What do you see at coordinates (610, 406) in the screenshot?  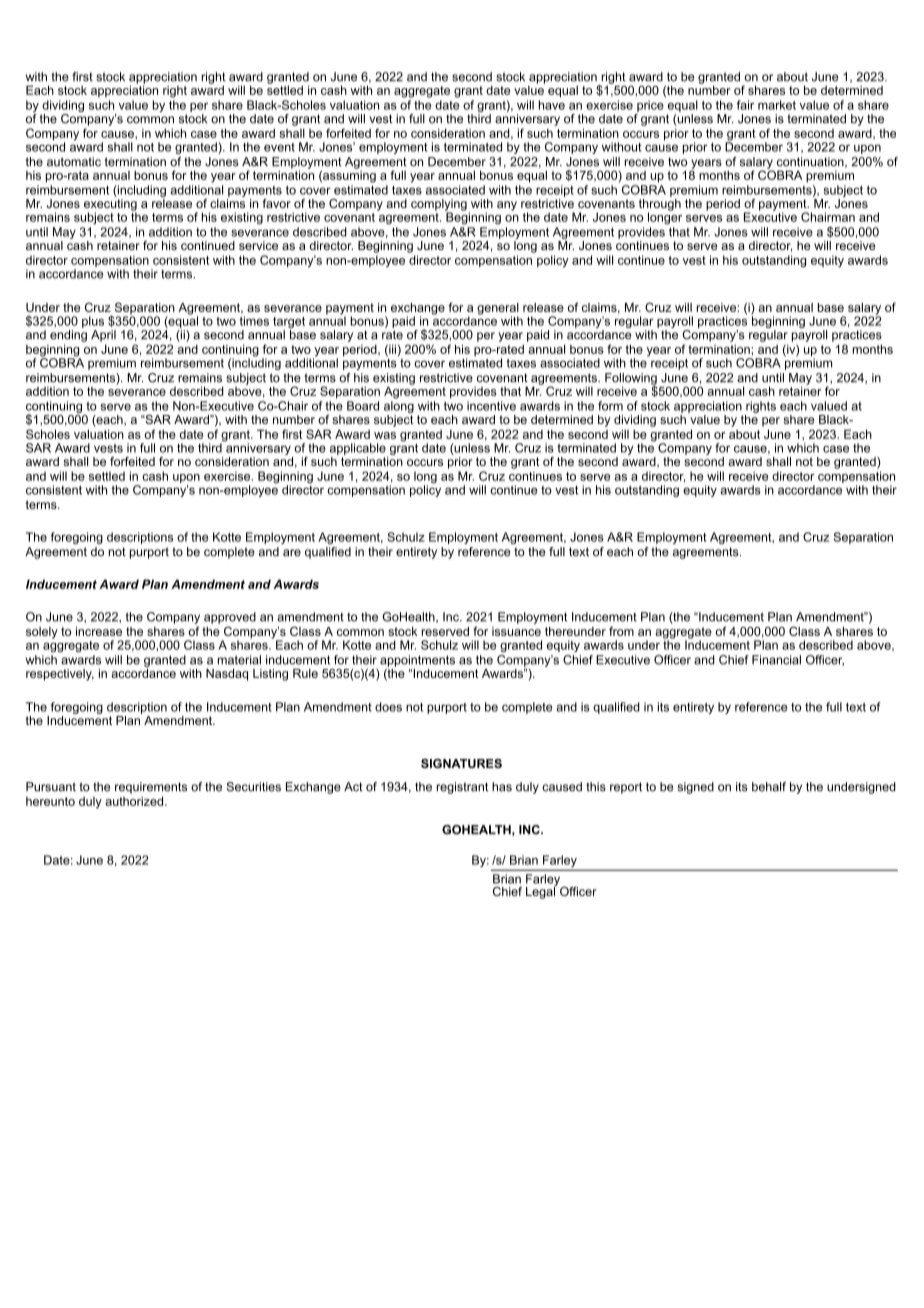 I see `form` at bounding box center [610, 406].
